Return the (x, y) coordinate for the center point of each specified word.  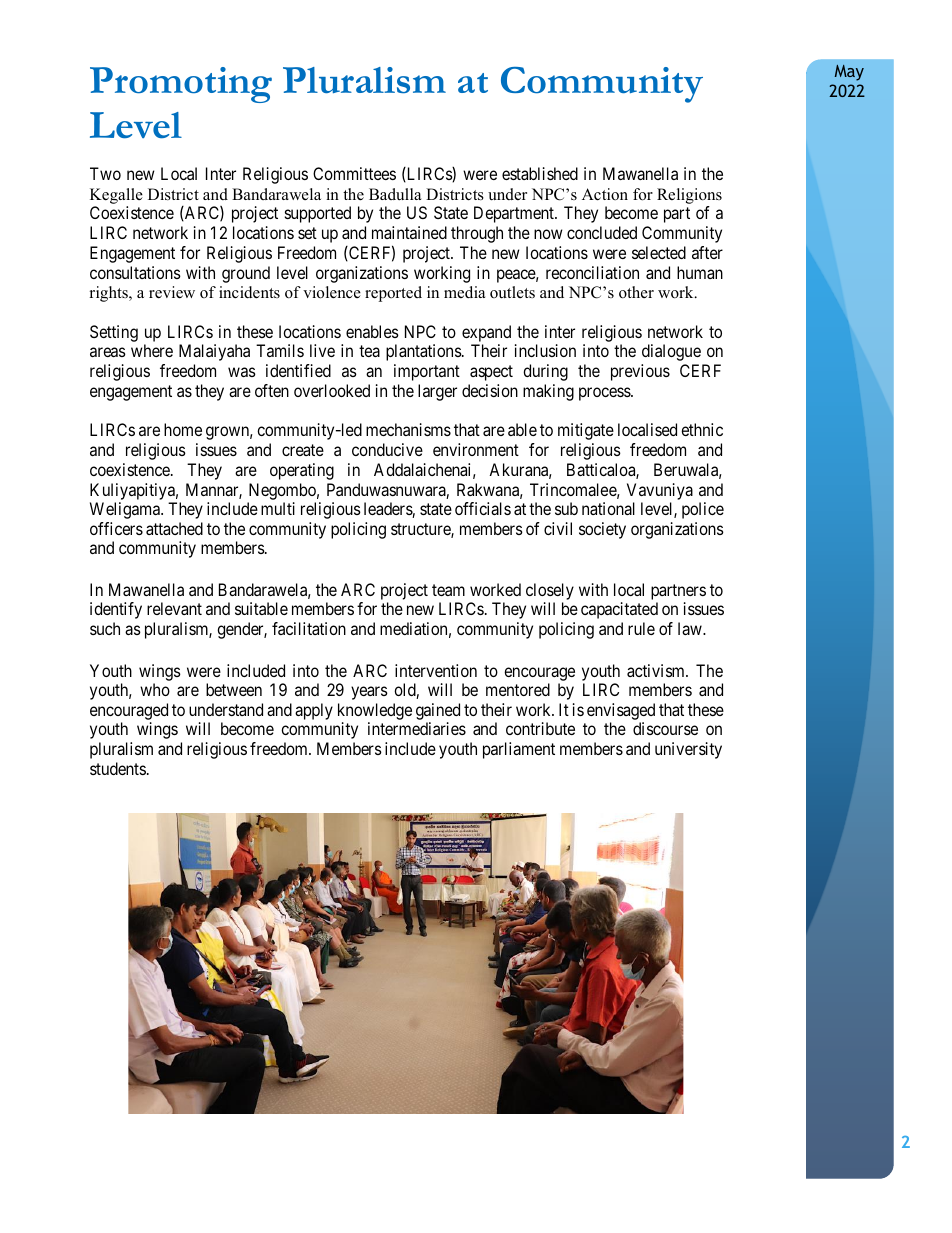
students (118, 768)
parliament (519, 750)
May (849, 73)
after (707, 252)
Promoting (181, 85)
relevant (174, 608)
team (448, 590)
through (477, 234)
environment (476, 449)
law (691, 628)
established (540, 173)
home (183, 429)
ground (246, 274)
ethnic (702, 429)
